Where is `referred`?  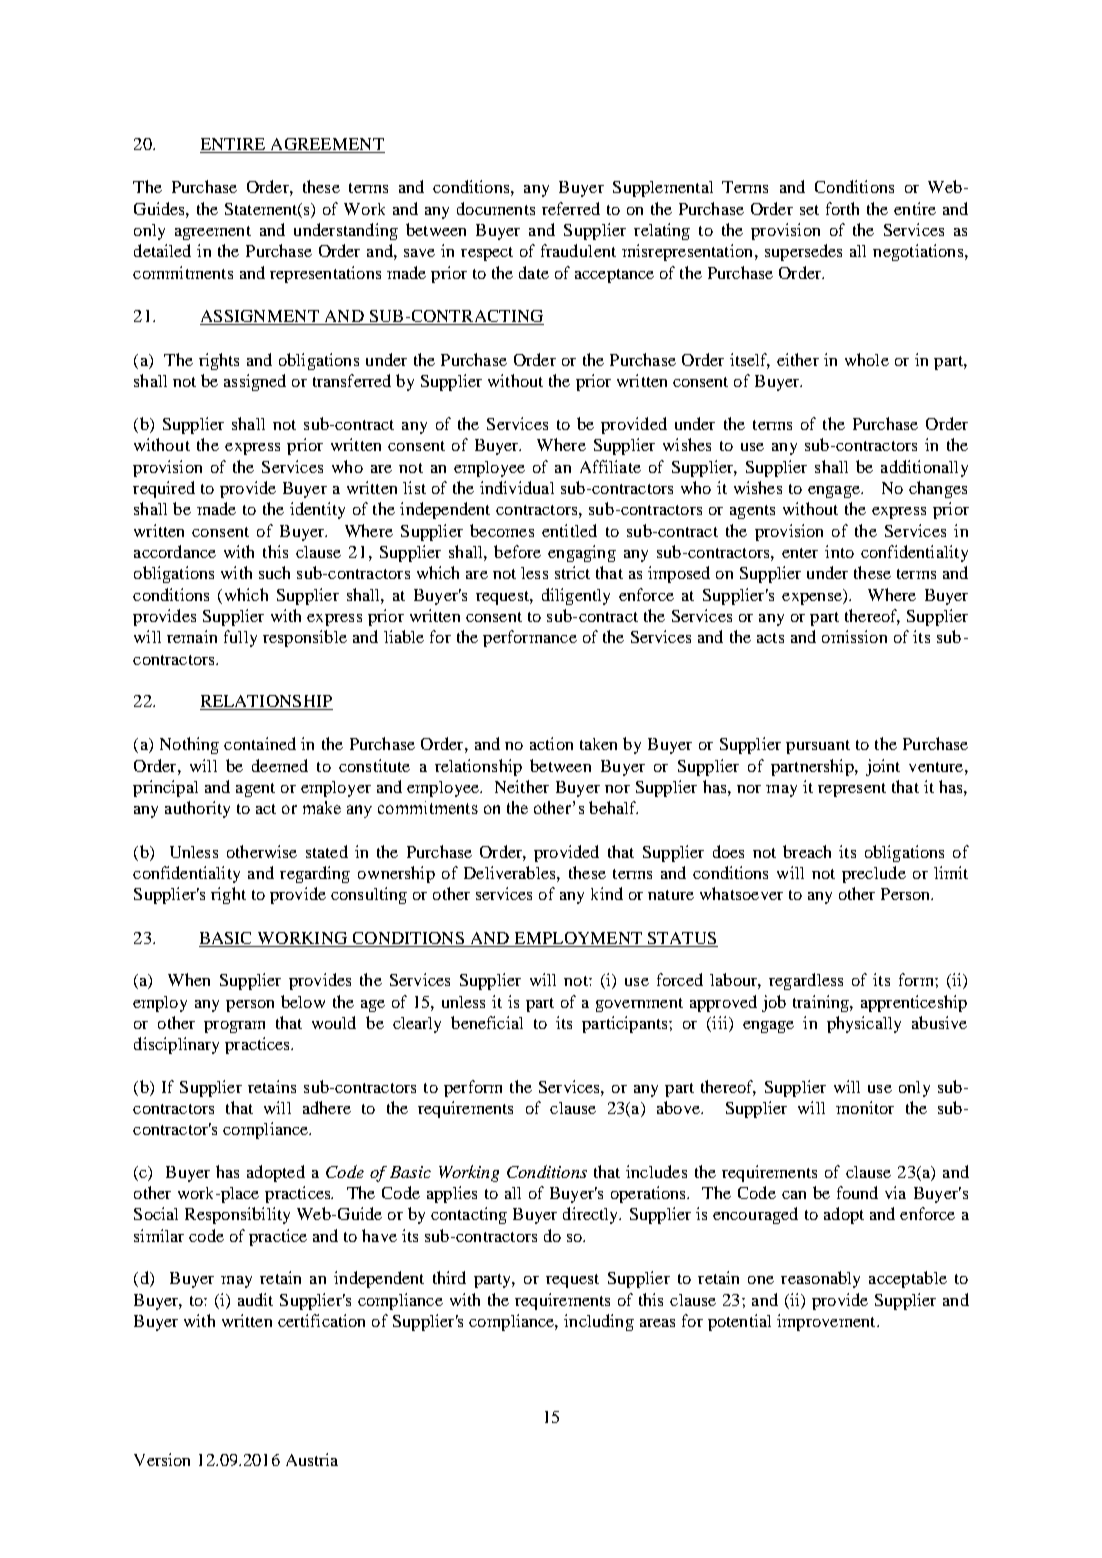
referred is located at coordinates (571, 208).
